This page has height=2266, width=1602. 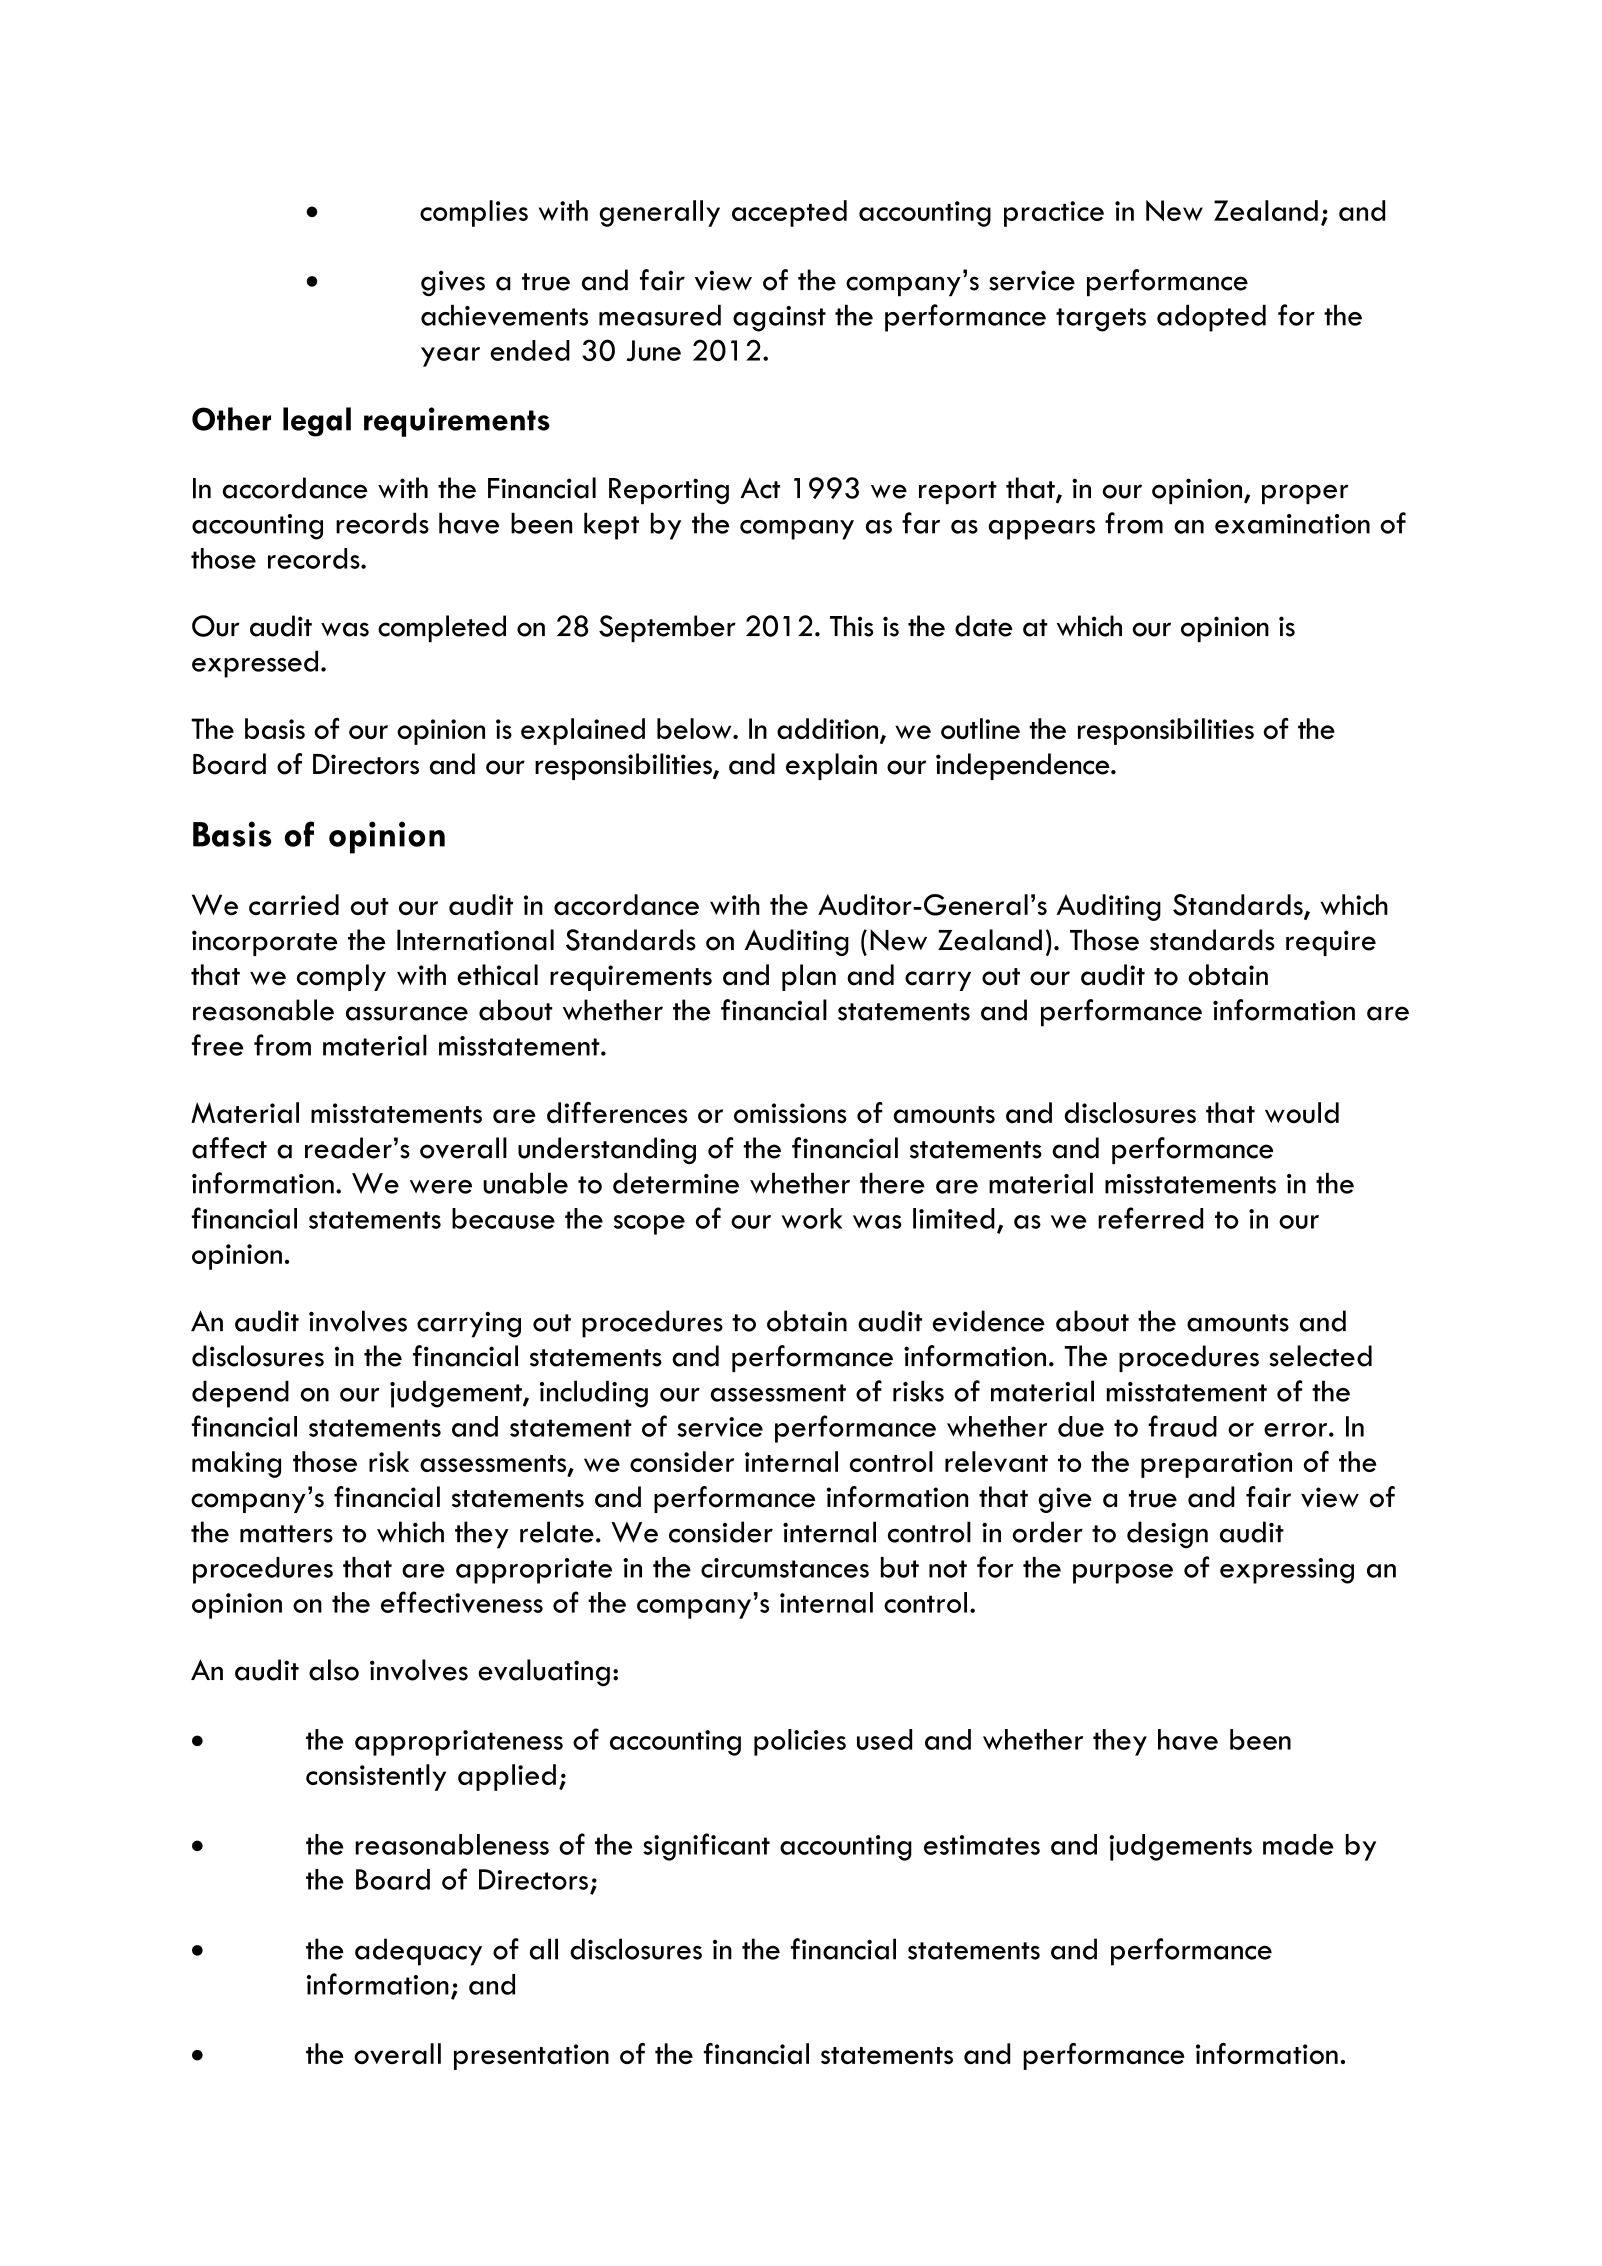 What do you see at coordinates (474, 213) in the page?
I see `complies` at bounding box center [474, 213].
